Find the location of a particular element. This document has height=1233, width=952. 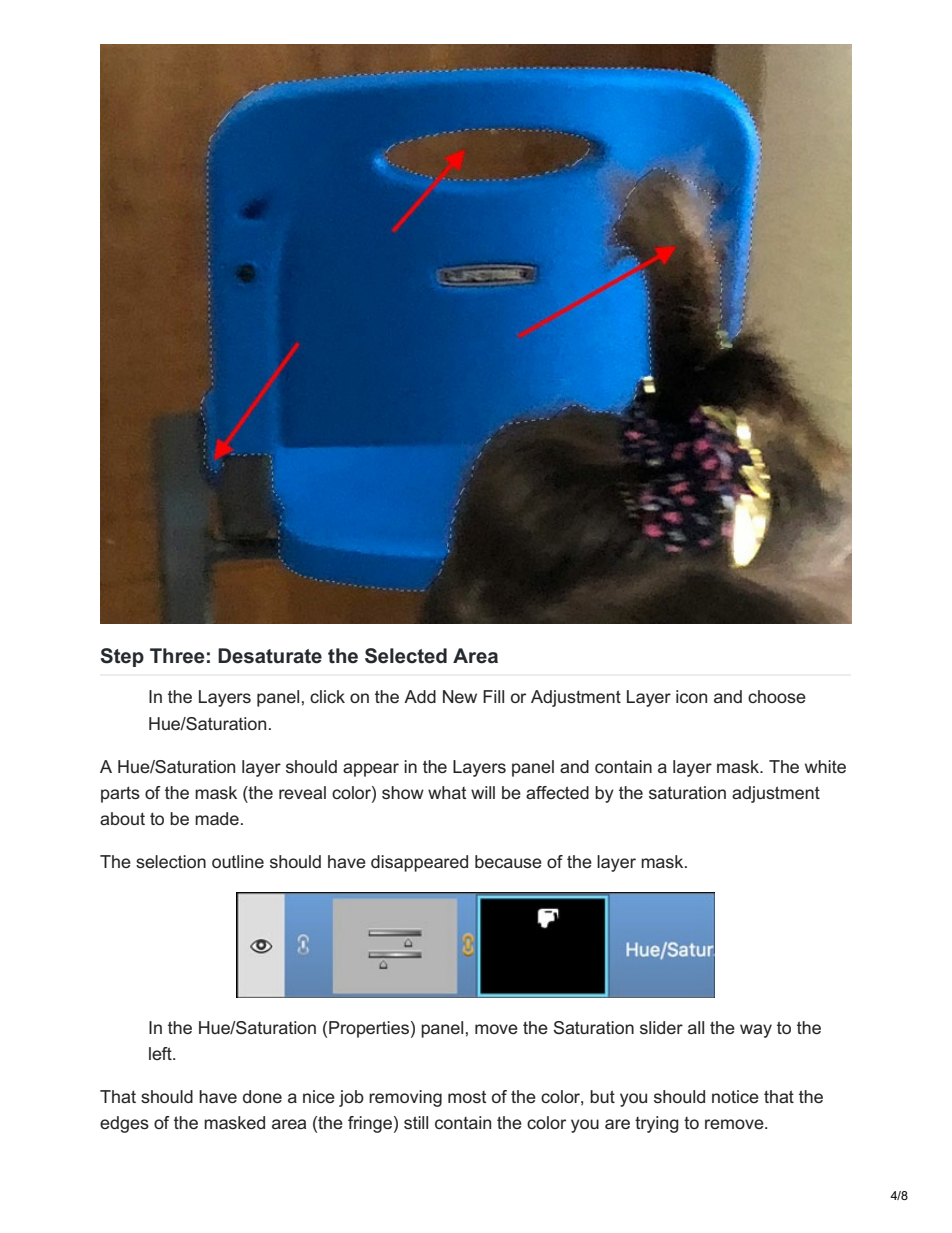

all is located at coordinates (696, 1027).
